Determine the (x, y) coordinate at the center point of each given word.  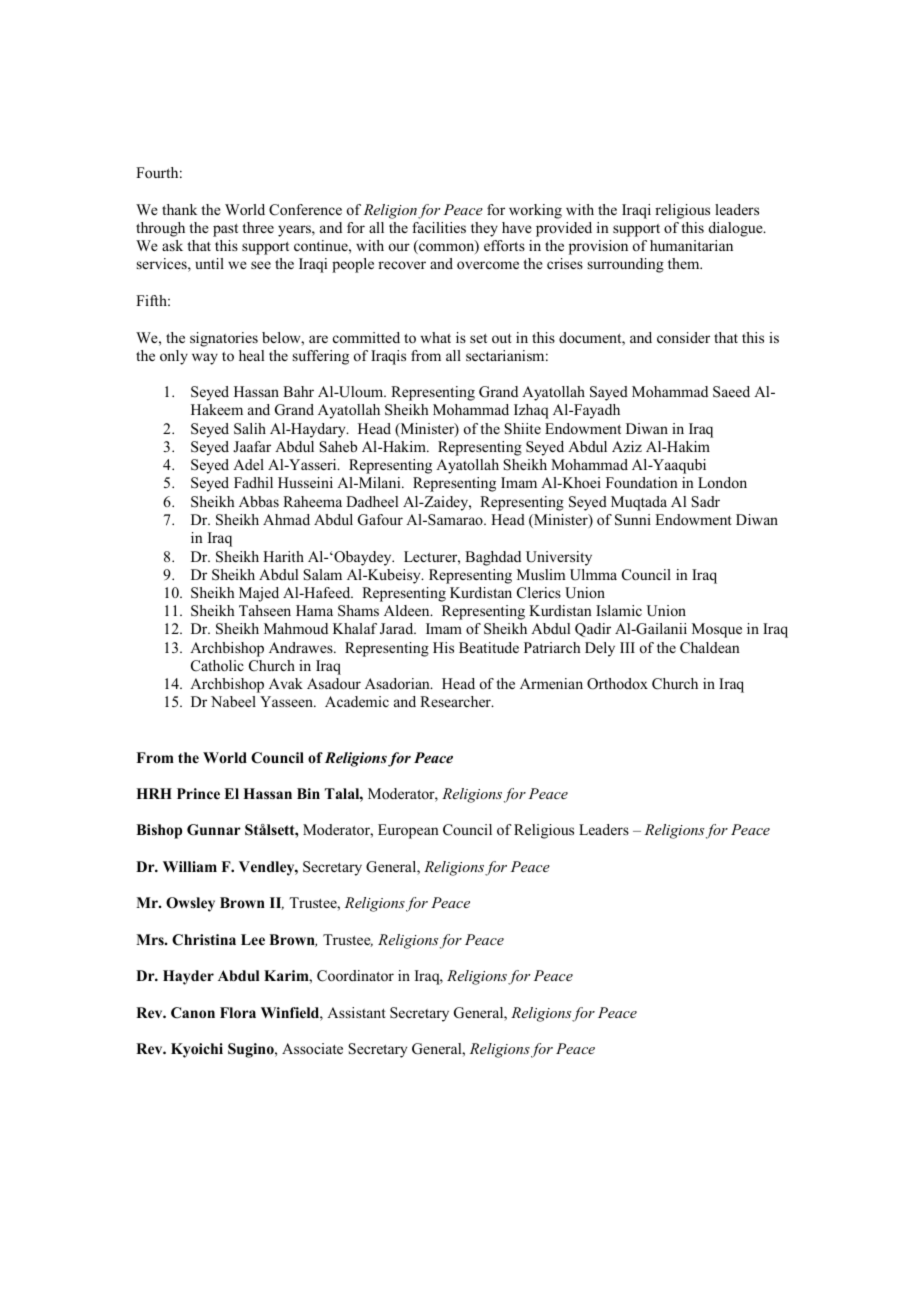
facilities (439, 227)
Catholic (217, 666)
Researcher (456, 701)
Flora (238, 1013)
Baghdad (493, 558)
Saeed (731, 392)
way (205, 359)
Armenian (551, 683)
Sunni (633, 520)
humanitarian (691, 245)
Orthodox (617, 684)
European (408, 831)
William (190, 866)
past (225, 230)
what (436, 337)
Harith (283, 556)
